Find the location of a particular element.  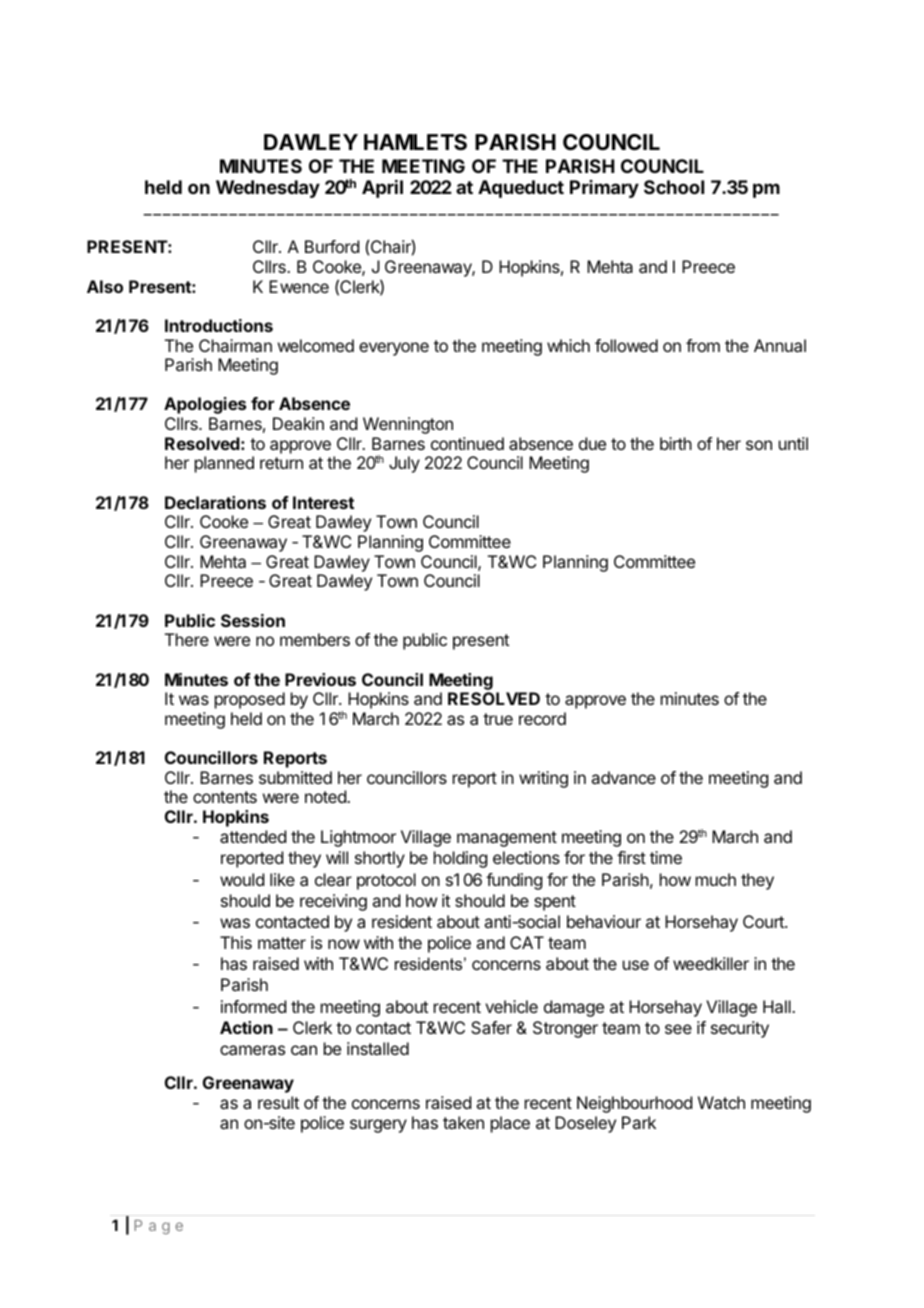

true is located at coordinates (498, 719).
